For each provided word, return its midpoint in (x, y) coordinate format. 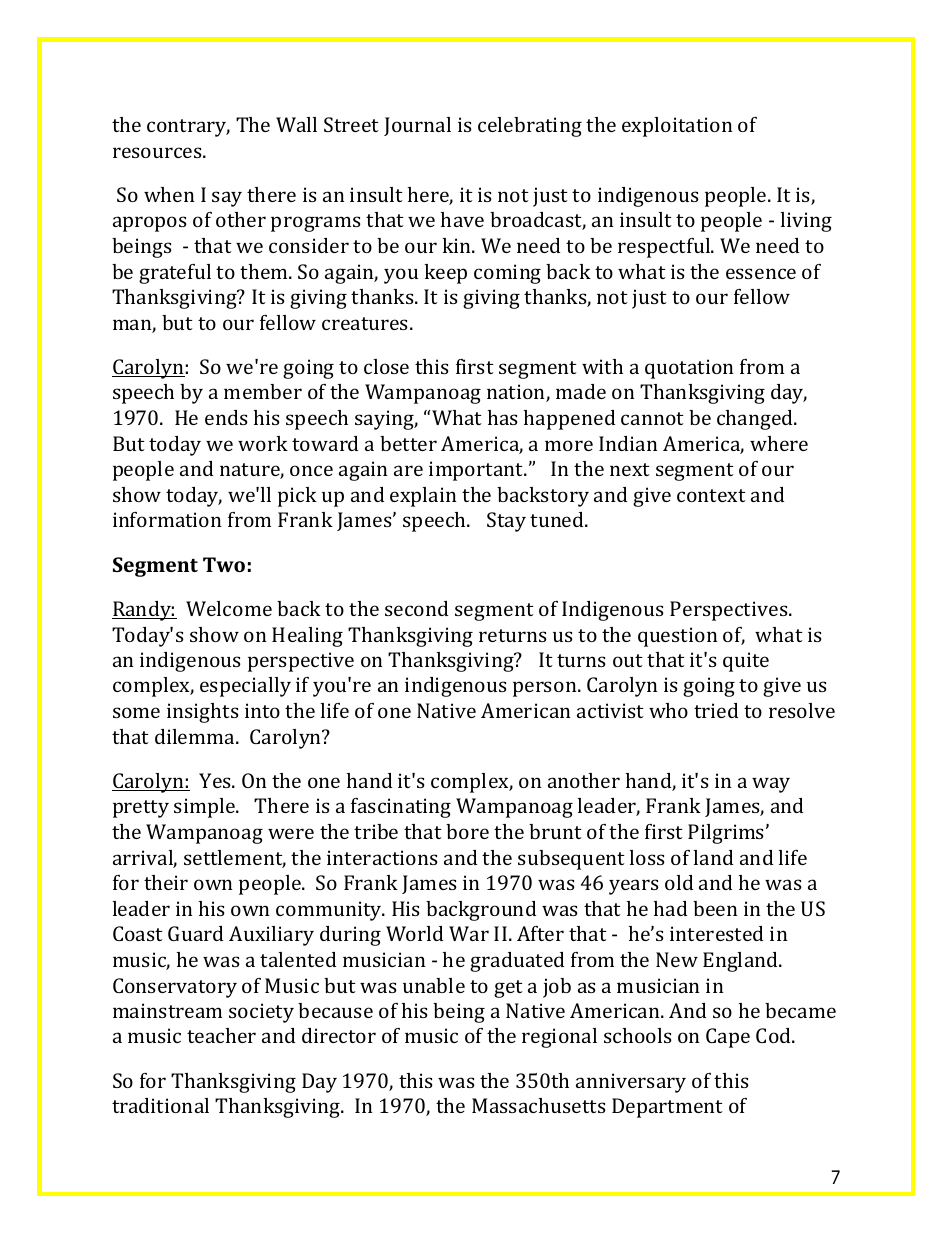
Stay (506, 522)
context (711, 495)
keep (446, 274)
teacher (221, 1035)
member (263, 391)
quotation (689, 369)
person (546, 689)
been (715, 908)
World (414, 933)
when (169, 194)
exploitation (677, 127)
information (167, 519)
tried (716, 710)
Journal (417, 126)
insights (203, 713)
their (166, 882)
